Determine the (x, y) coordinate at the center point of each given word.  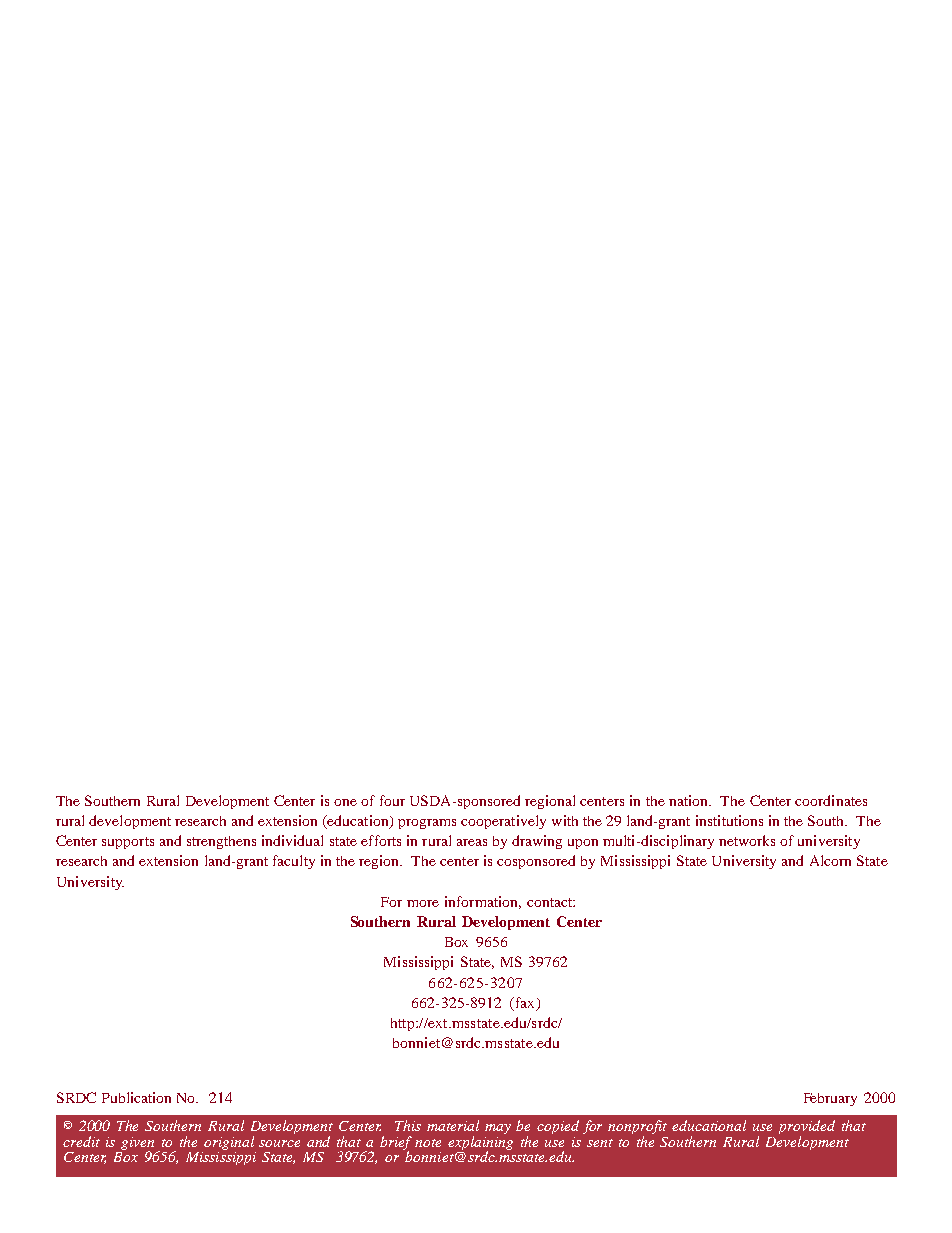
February (830, 1099)
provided (807, 1128)
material (453, 1125)
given (137, 1144)
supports (128, 843)
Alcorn (830, 860)
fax (525, 1004)
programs (427, 824)
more (423, 903)
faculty (294, 862)
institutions (729, 820)
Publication (136, 1097)
